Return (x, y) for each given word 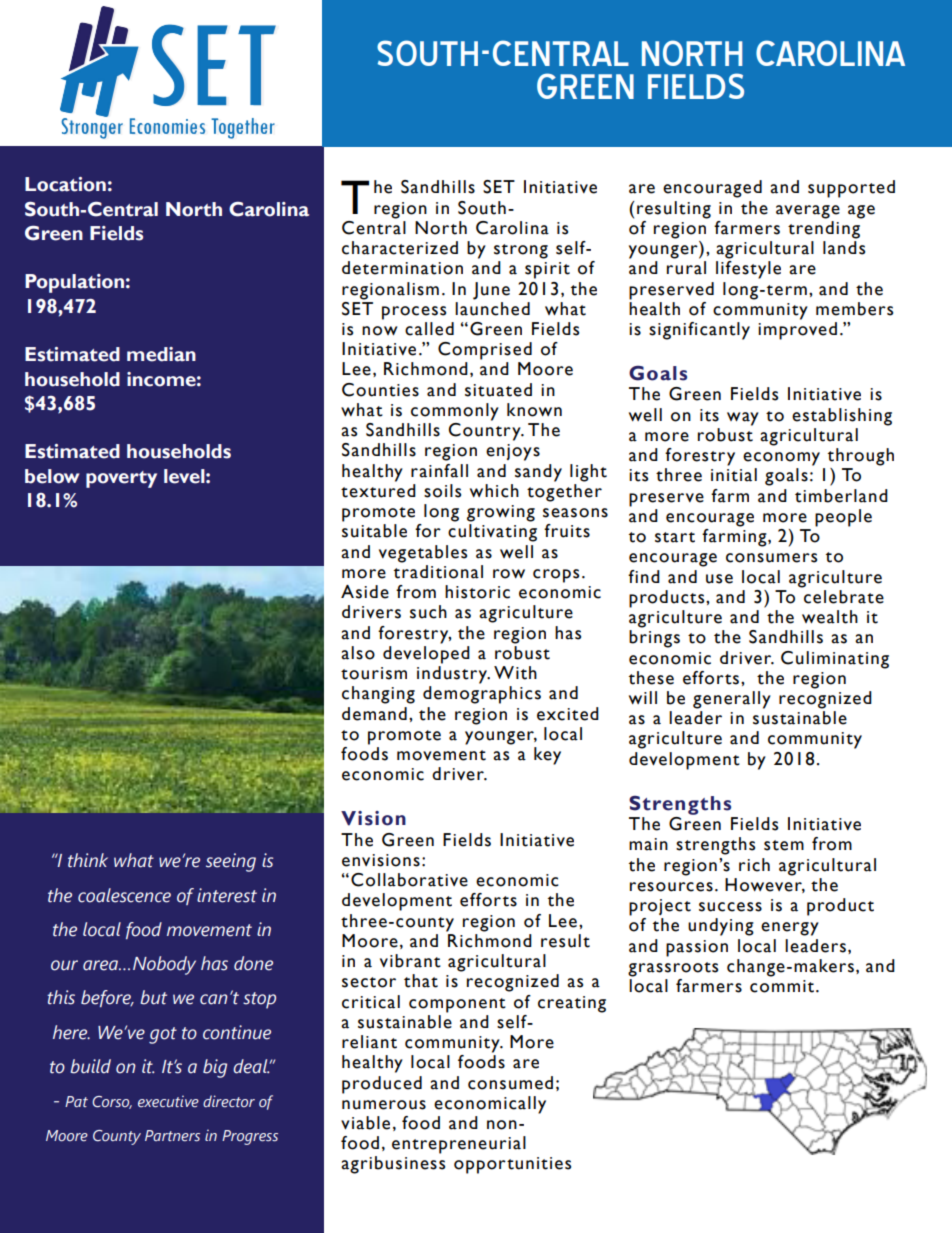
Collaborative (409, 880)
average (808, 212)
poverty (121, 479)
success (730, 907)
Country (485, 432)
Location (65, 184)
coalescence (124, 895)
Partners (172, 1136)
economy (781, 459)
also (358, 653)
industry (453, 675)
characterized (400, 248)
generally (732, 700)
